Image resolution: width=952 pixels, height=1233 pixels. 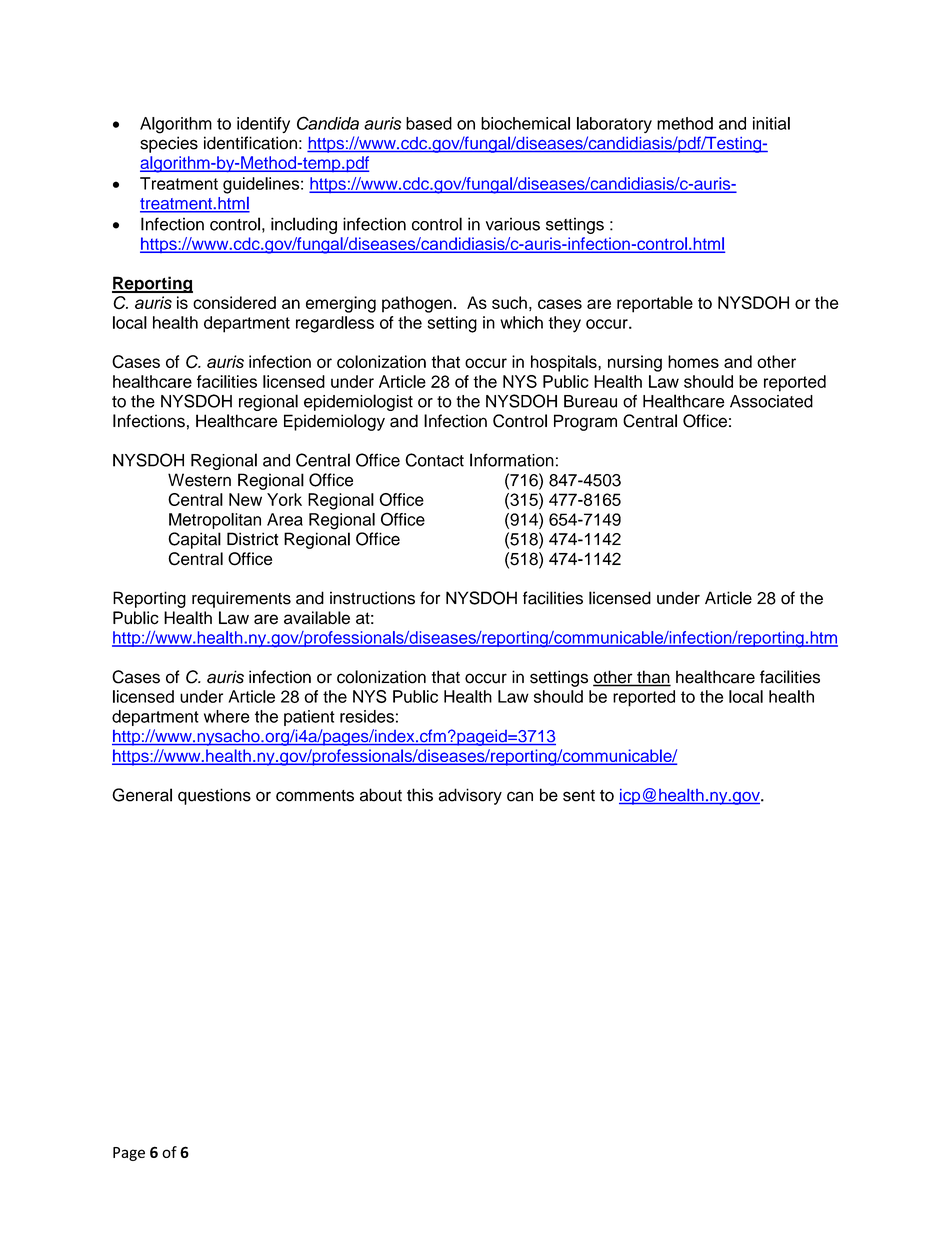 What do you see at coordinates (199, 480) in the page?
I see `Western` at bounding box center [199, 480].
